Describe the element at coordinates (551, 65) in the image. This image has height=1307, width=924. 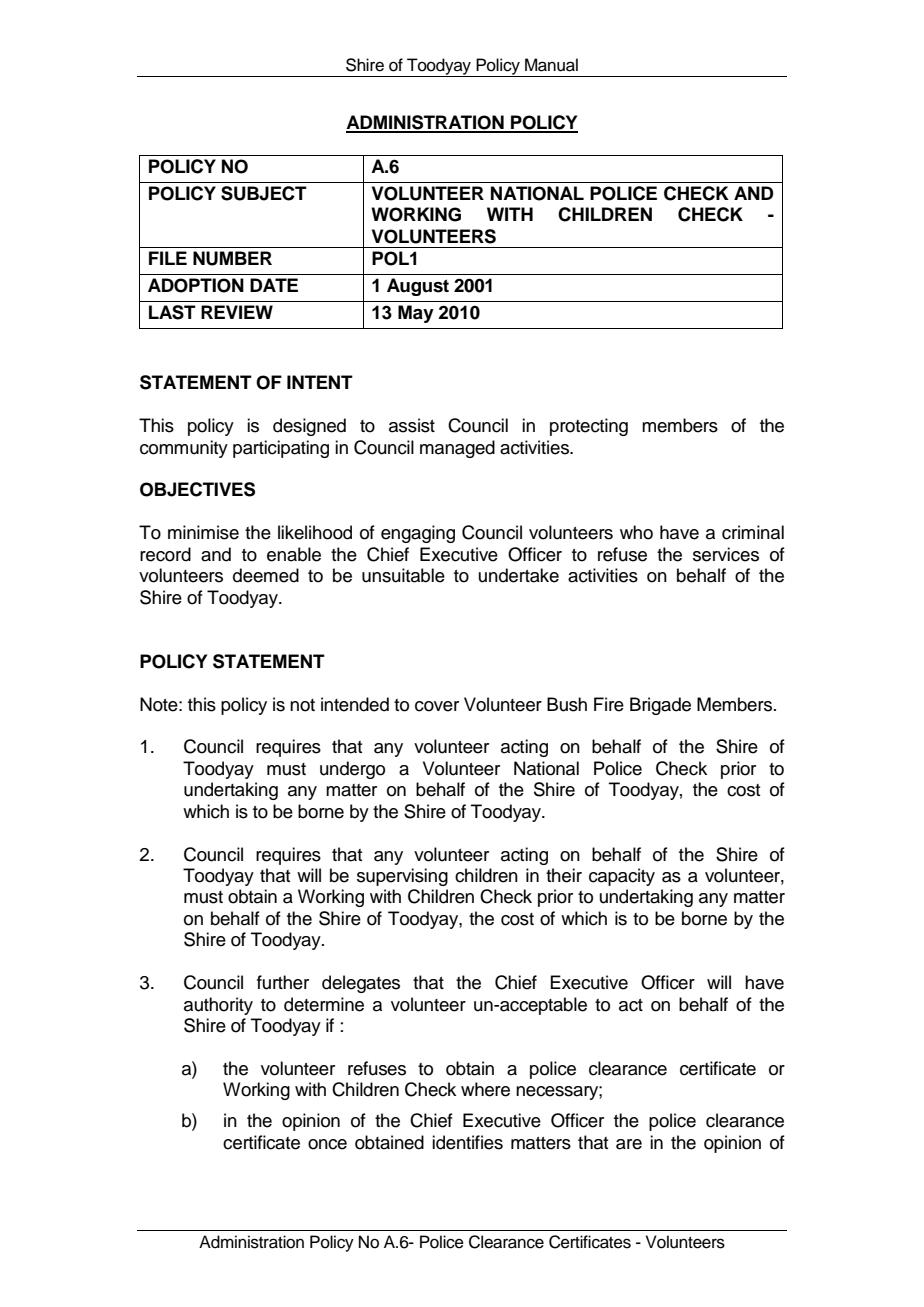
I see `Manual` at that location.
